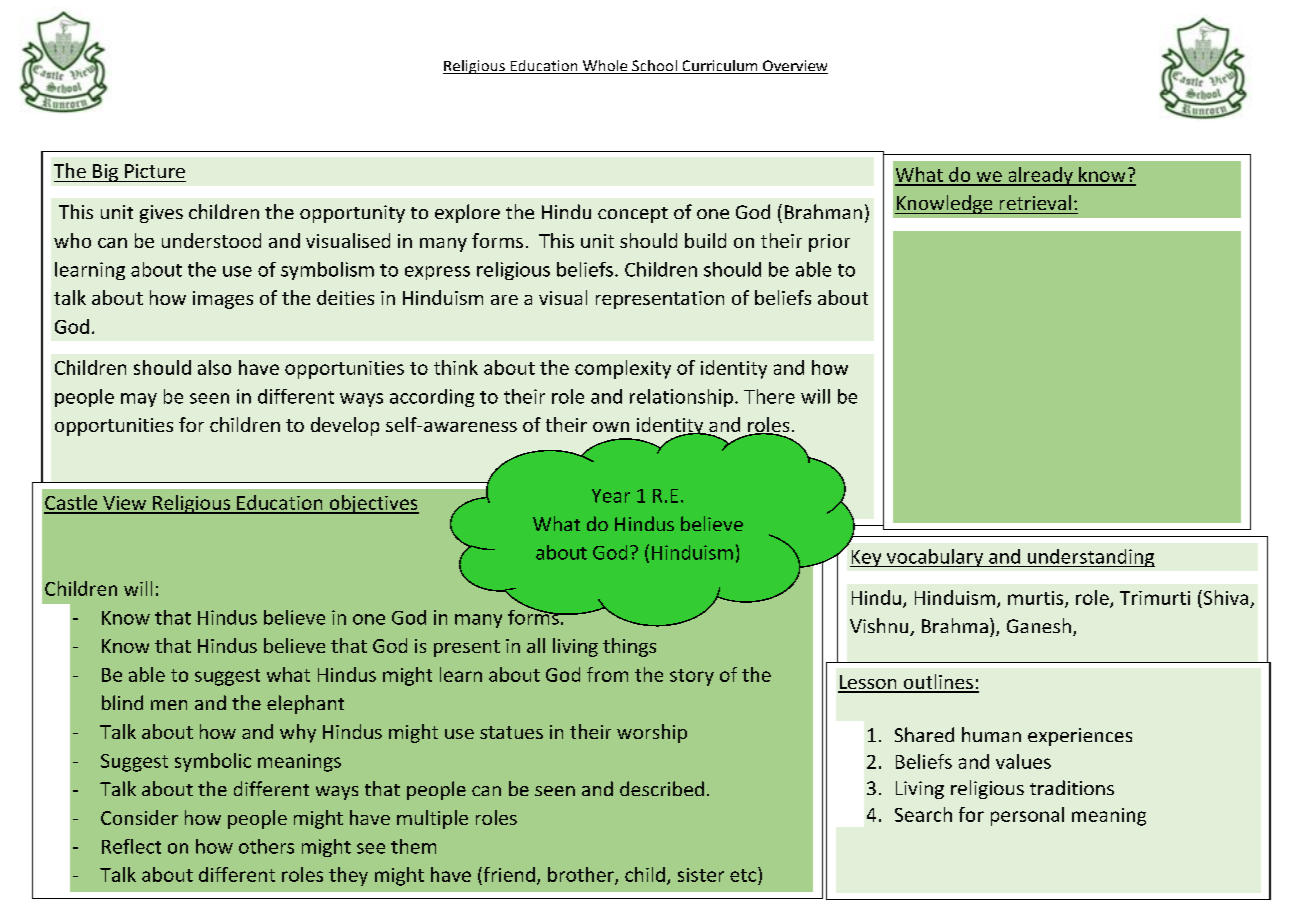 This screenshot has width=1308, height=924. Describe the element at coordinates (373, 504) in the screenshot. I see `objectives` at that location.
